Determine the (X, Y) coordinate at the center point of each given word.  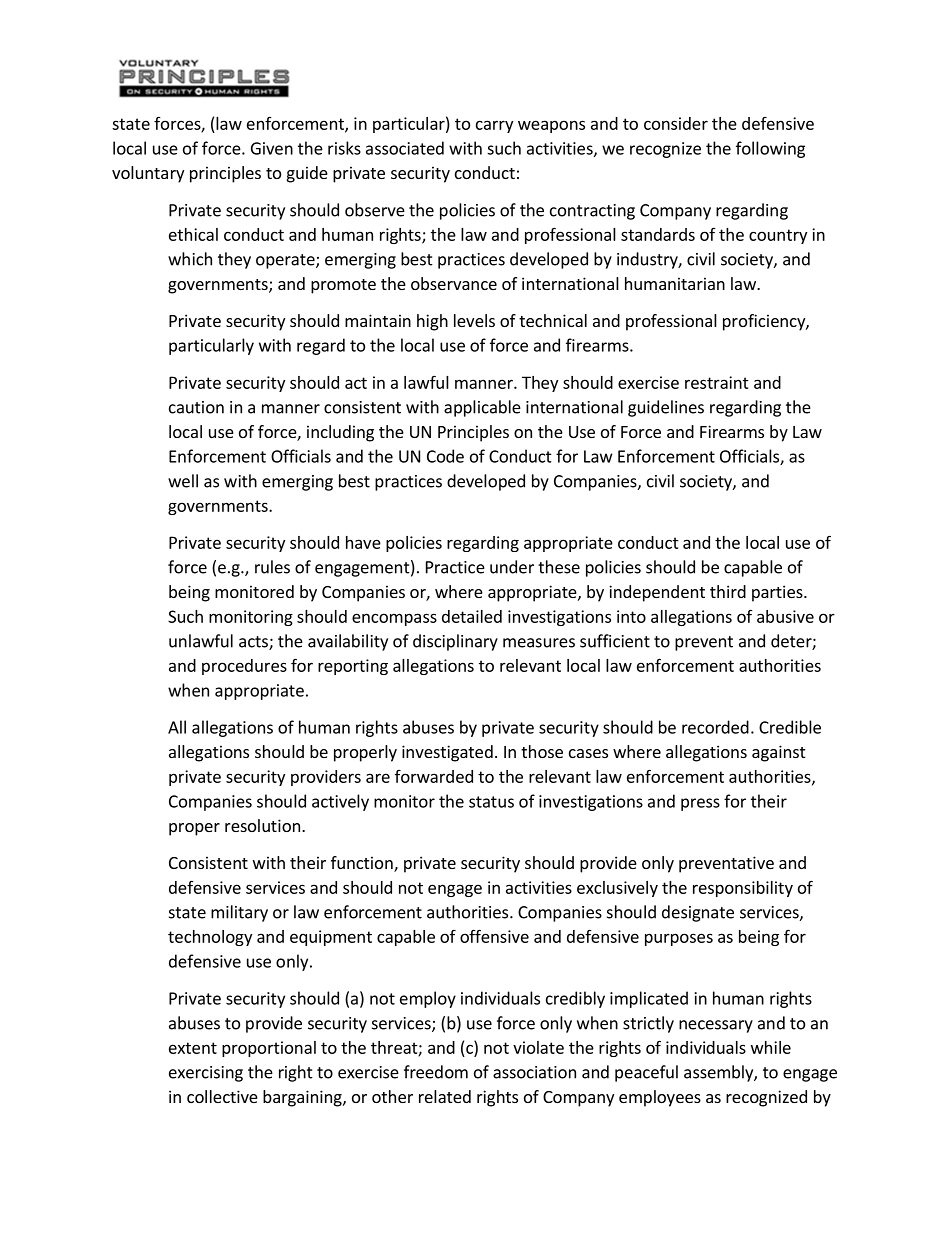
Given (272, 148)
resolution (262, 825)
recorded (715, 727)
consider (676, 123)
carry (494, 126)
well (183, 481)
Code (445, 456)
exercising (206, 1074)
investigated (447, 753)
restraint (717, 382)
